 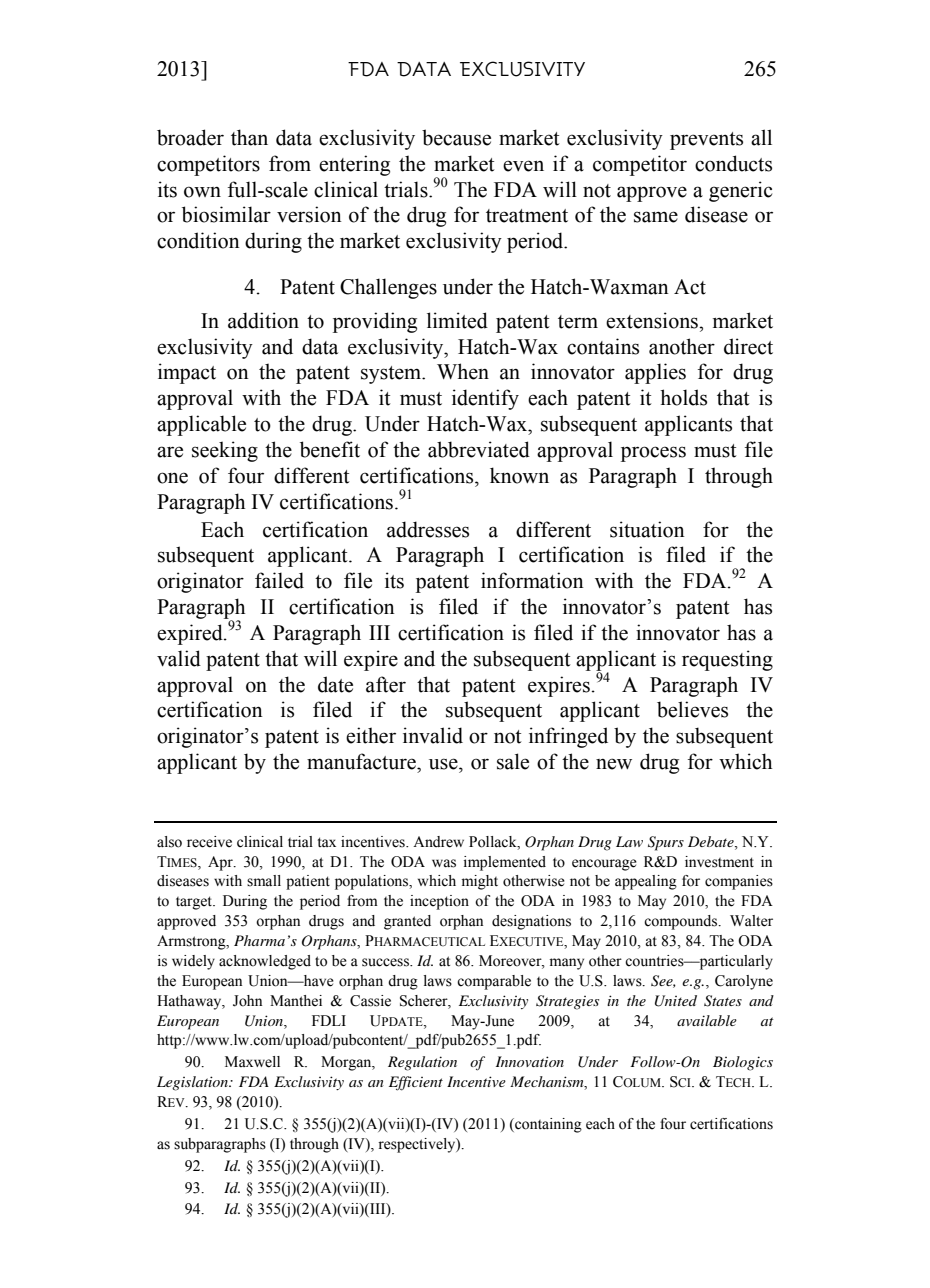 I want to click on because, so click(x=456, y=137).
